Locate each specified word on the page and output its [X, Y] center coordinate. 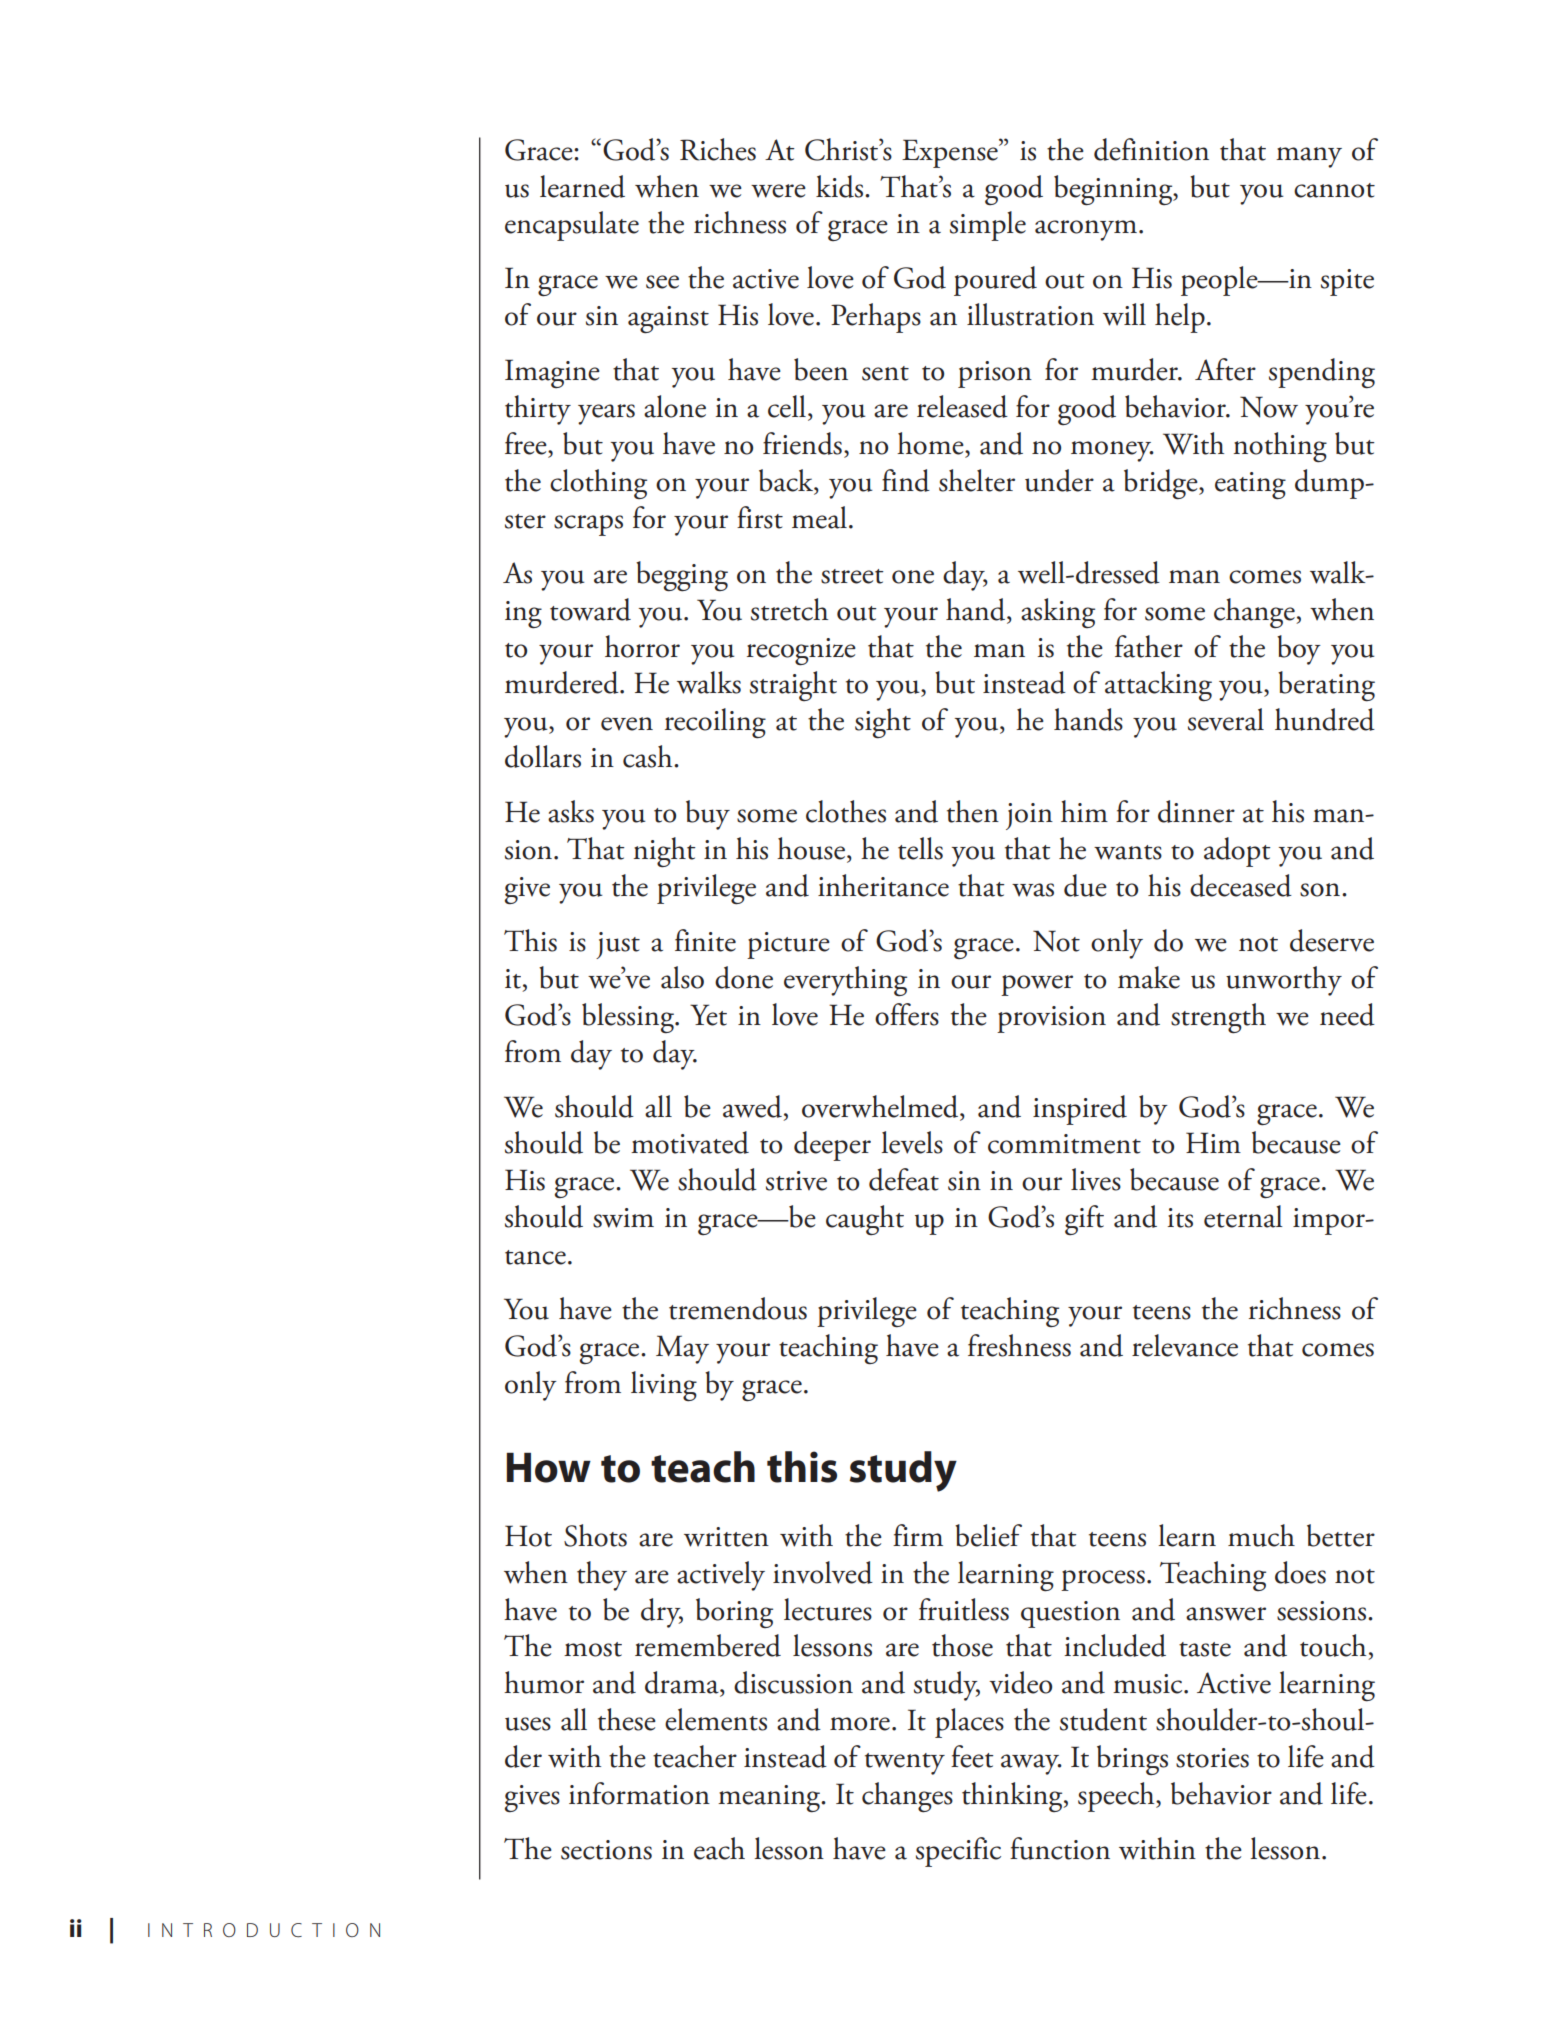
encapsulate [572, 226]
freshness [1019, 1345]
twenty [905, 1764]
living [664, 1386]
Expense [951, 153]
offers [907, 1014]
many [1309, 157]
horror [642, 646]
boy [1299, 650]
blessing [629, 1018]
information [639, 1793]
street [852, 576]
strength [1218, 1018]
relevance [1185, 1345]
